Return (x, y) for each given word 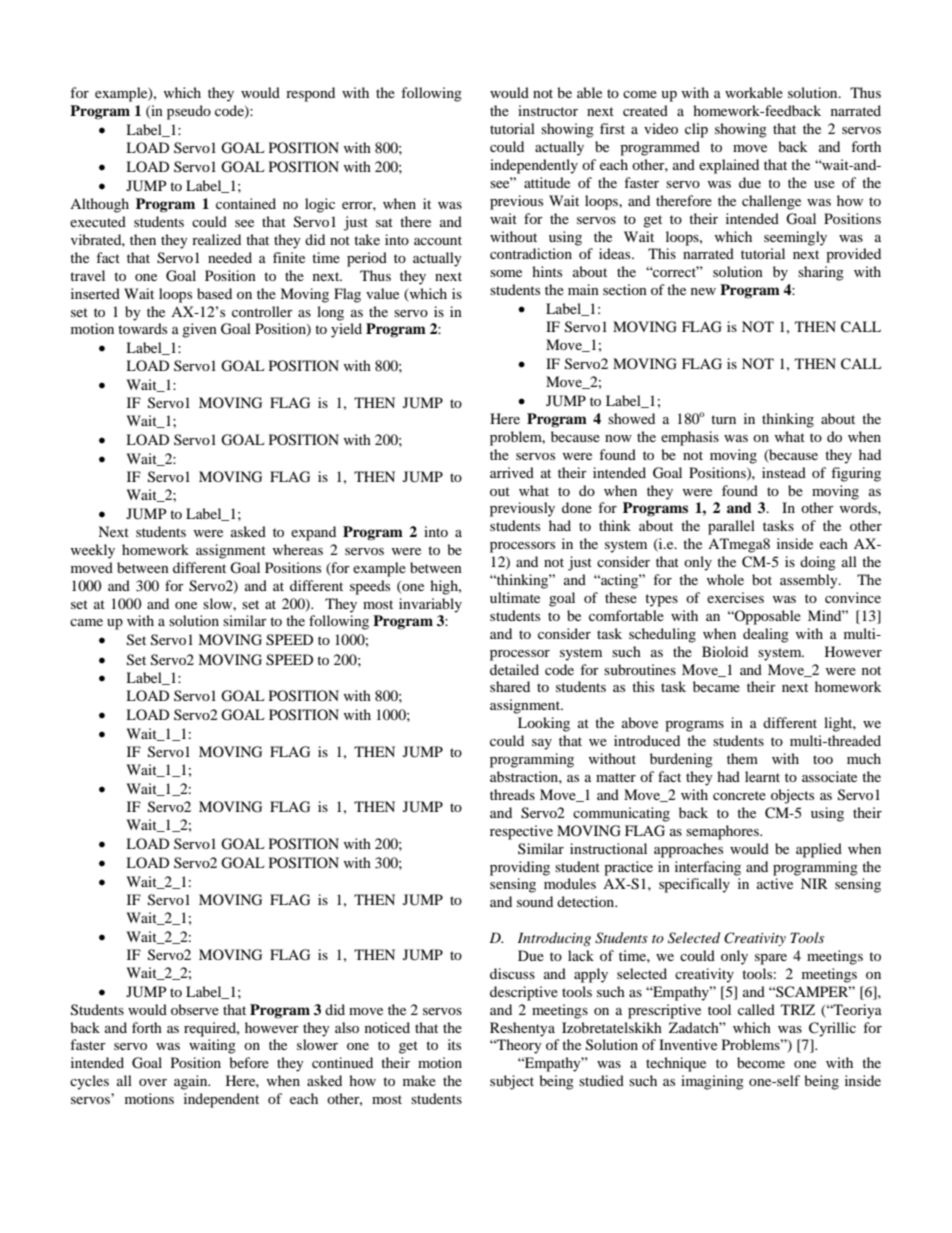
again (192, 1082)
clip (696, 130)
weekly (93, 551)
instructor (548, 110)
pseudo (189, 112)
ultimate (515, 597)
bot (762, 579)
